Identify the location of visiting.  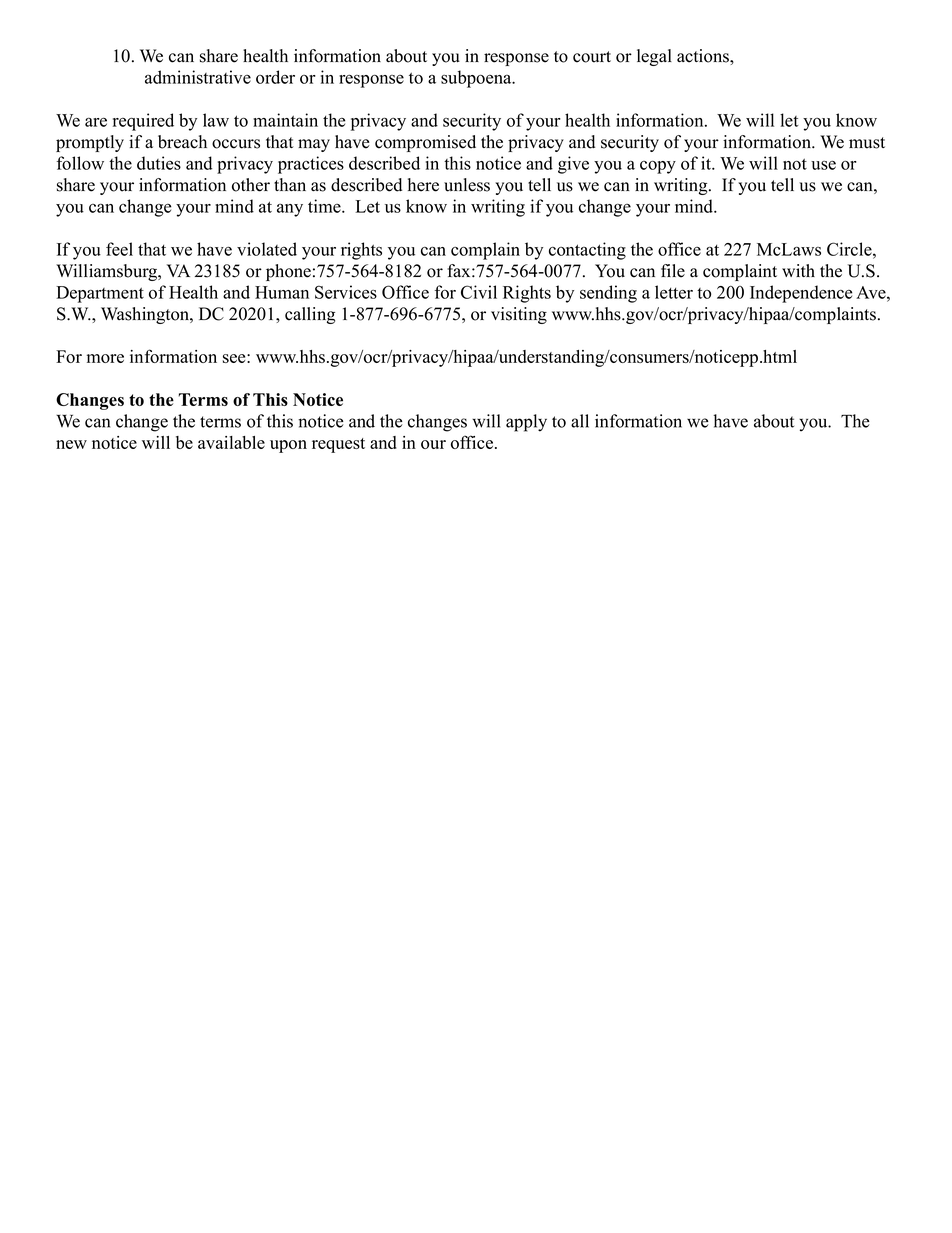
(519, 315).
